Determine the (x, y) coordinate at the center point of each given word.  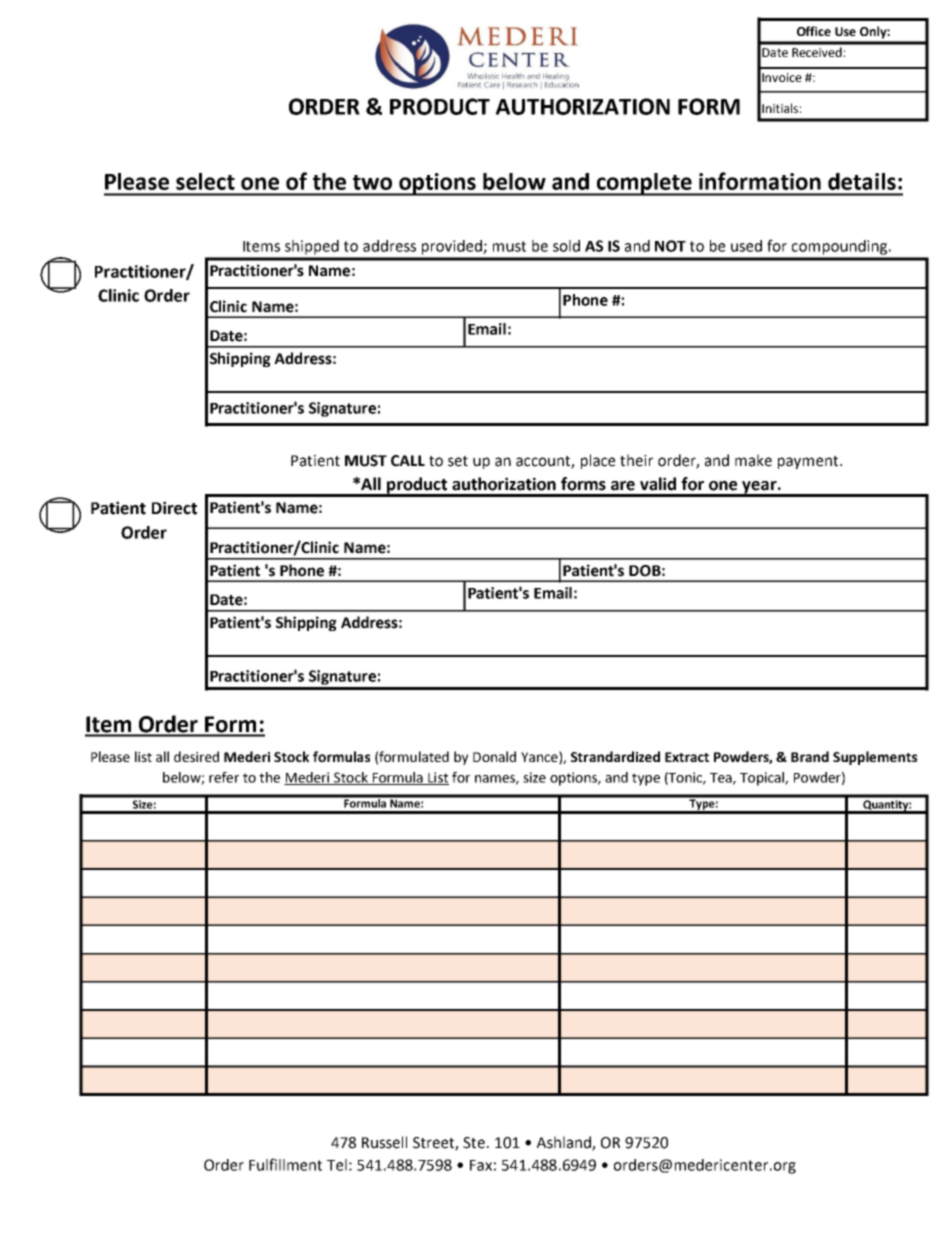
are (623, 486)
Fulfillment (285, 1164)
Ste (474, 1143)
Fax (481, 1165)
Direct (174, 508)
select (205, 181)
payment (809, 462)
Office (814, 31)
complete (645, 184)
